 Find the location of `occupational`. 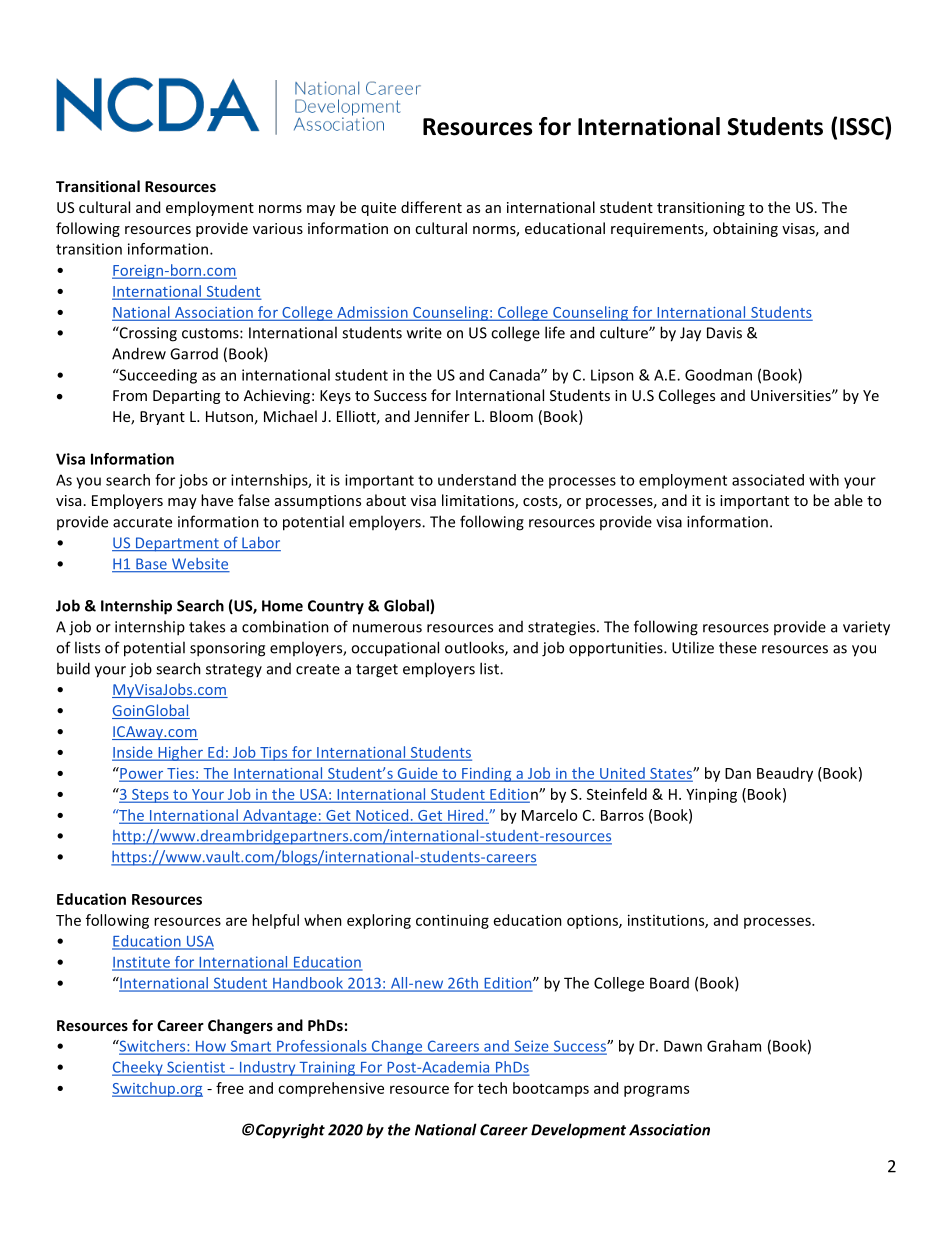

occupational is located at coordinates (395, 649).
